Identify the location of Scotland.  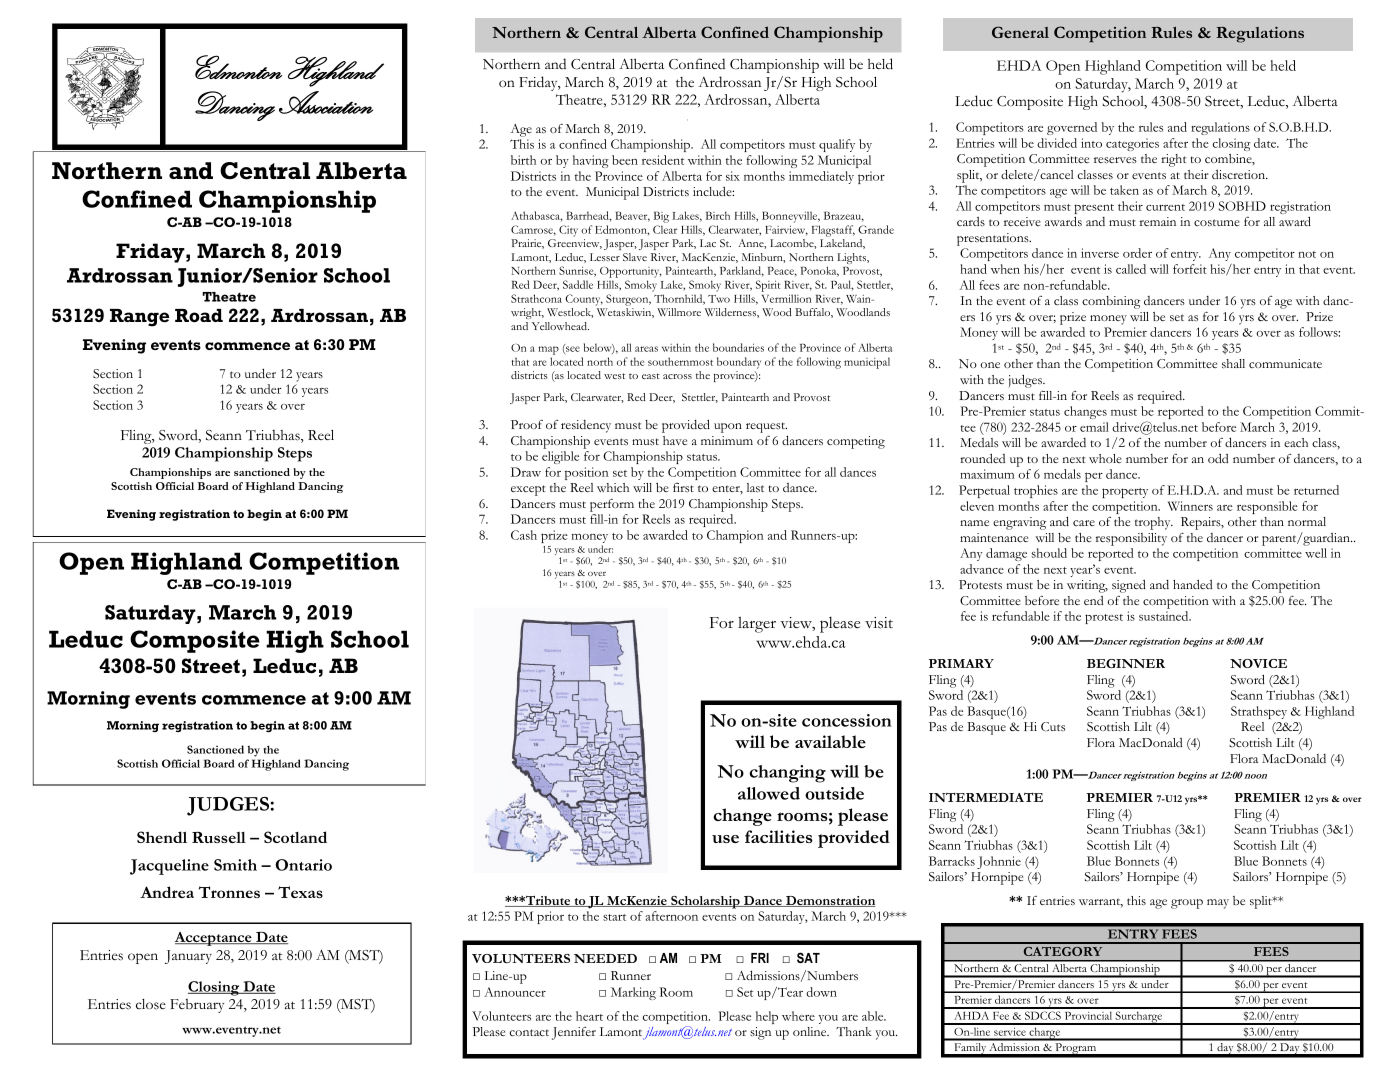
(295, 837).
